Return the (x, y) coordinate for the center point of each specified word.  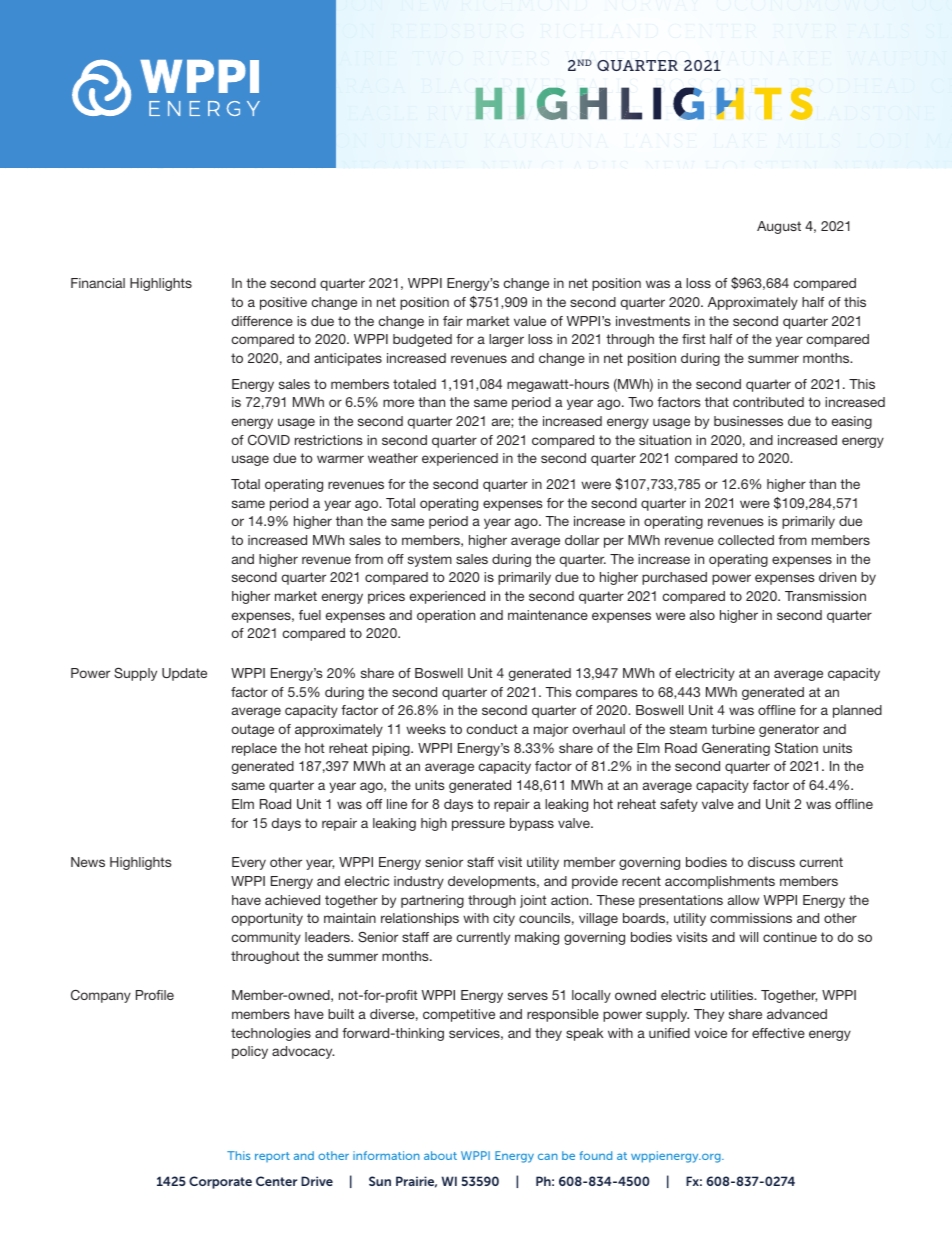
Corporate (220, 1182)
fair (453, 321)
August (779, 227)
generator (789, 730)
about (440, 1155)
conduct (492, 729)
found (595, 1155)
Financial (98, 283)
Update (184, 674)
